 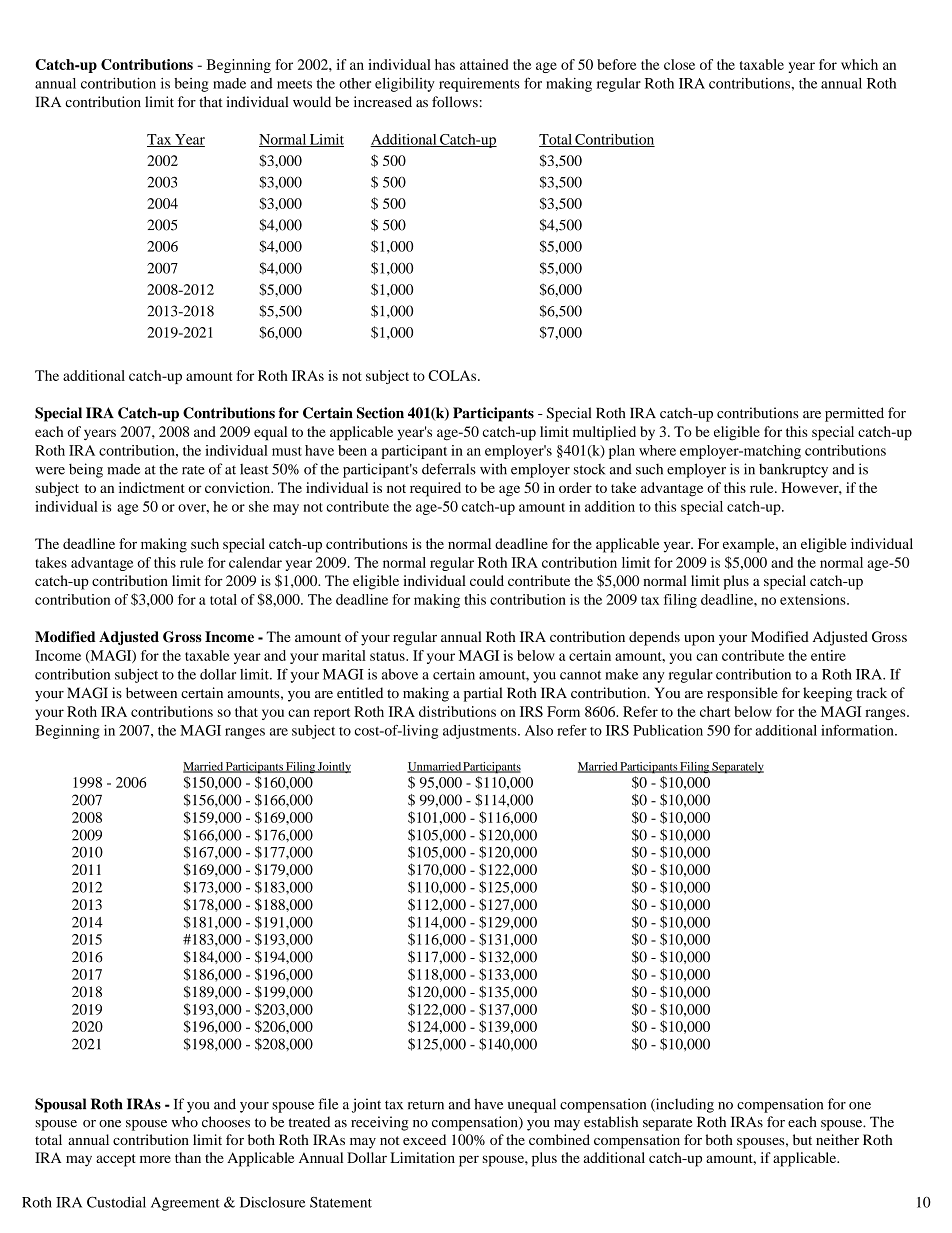 I want to click on exceed, so click(x=424, y=1139).
